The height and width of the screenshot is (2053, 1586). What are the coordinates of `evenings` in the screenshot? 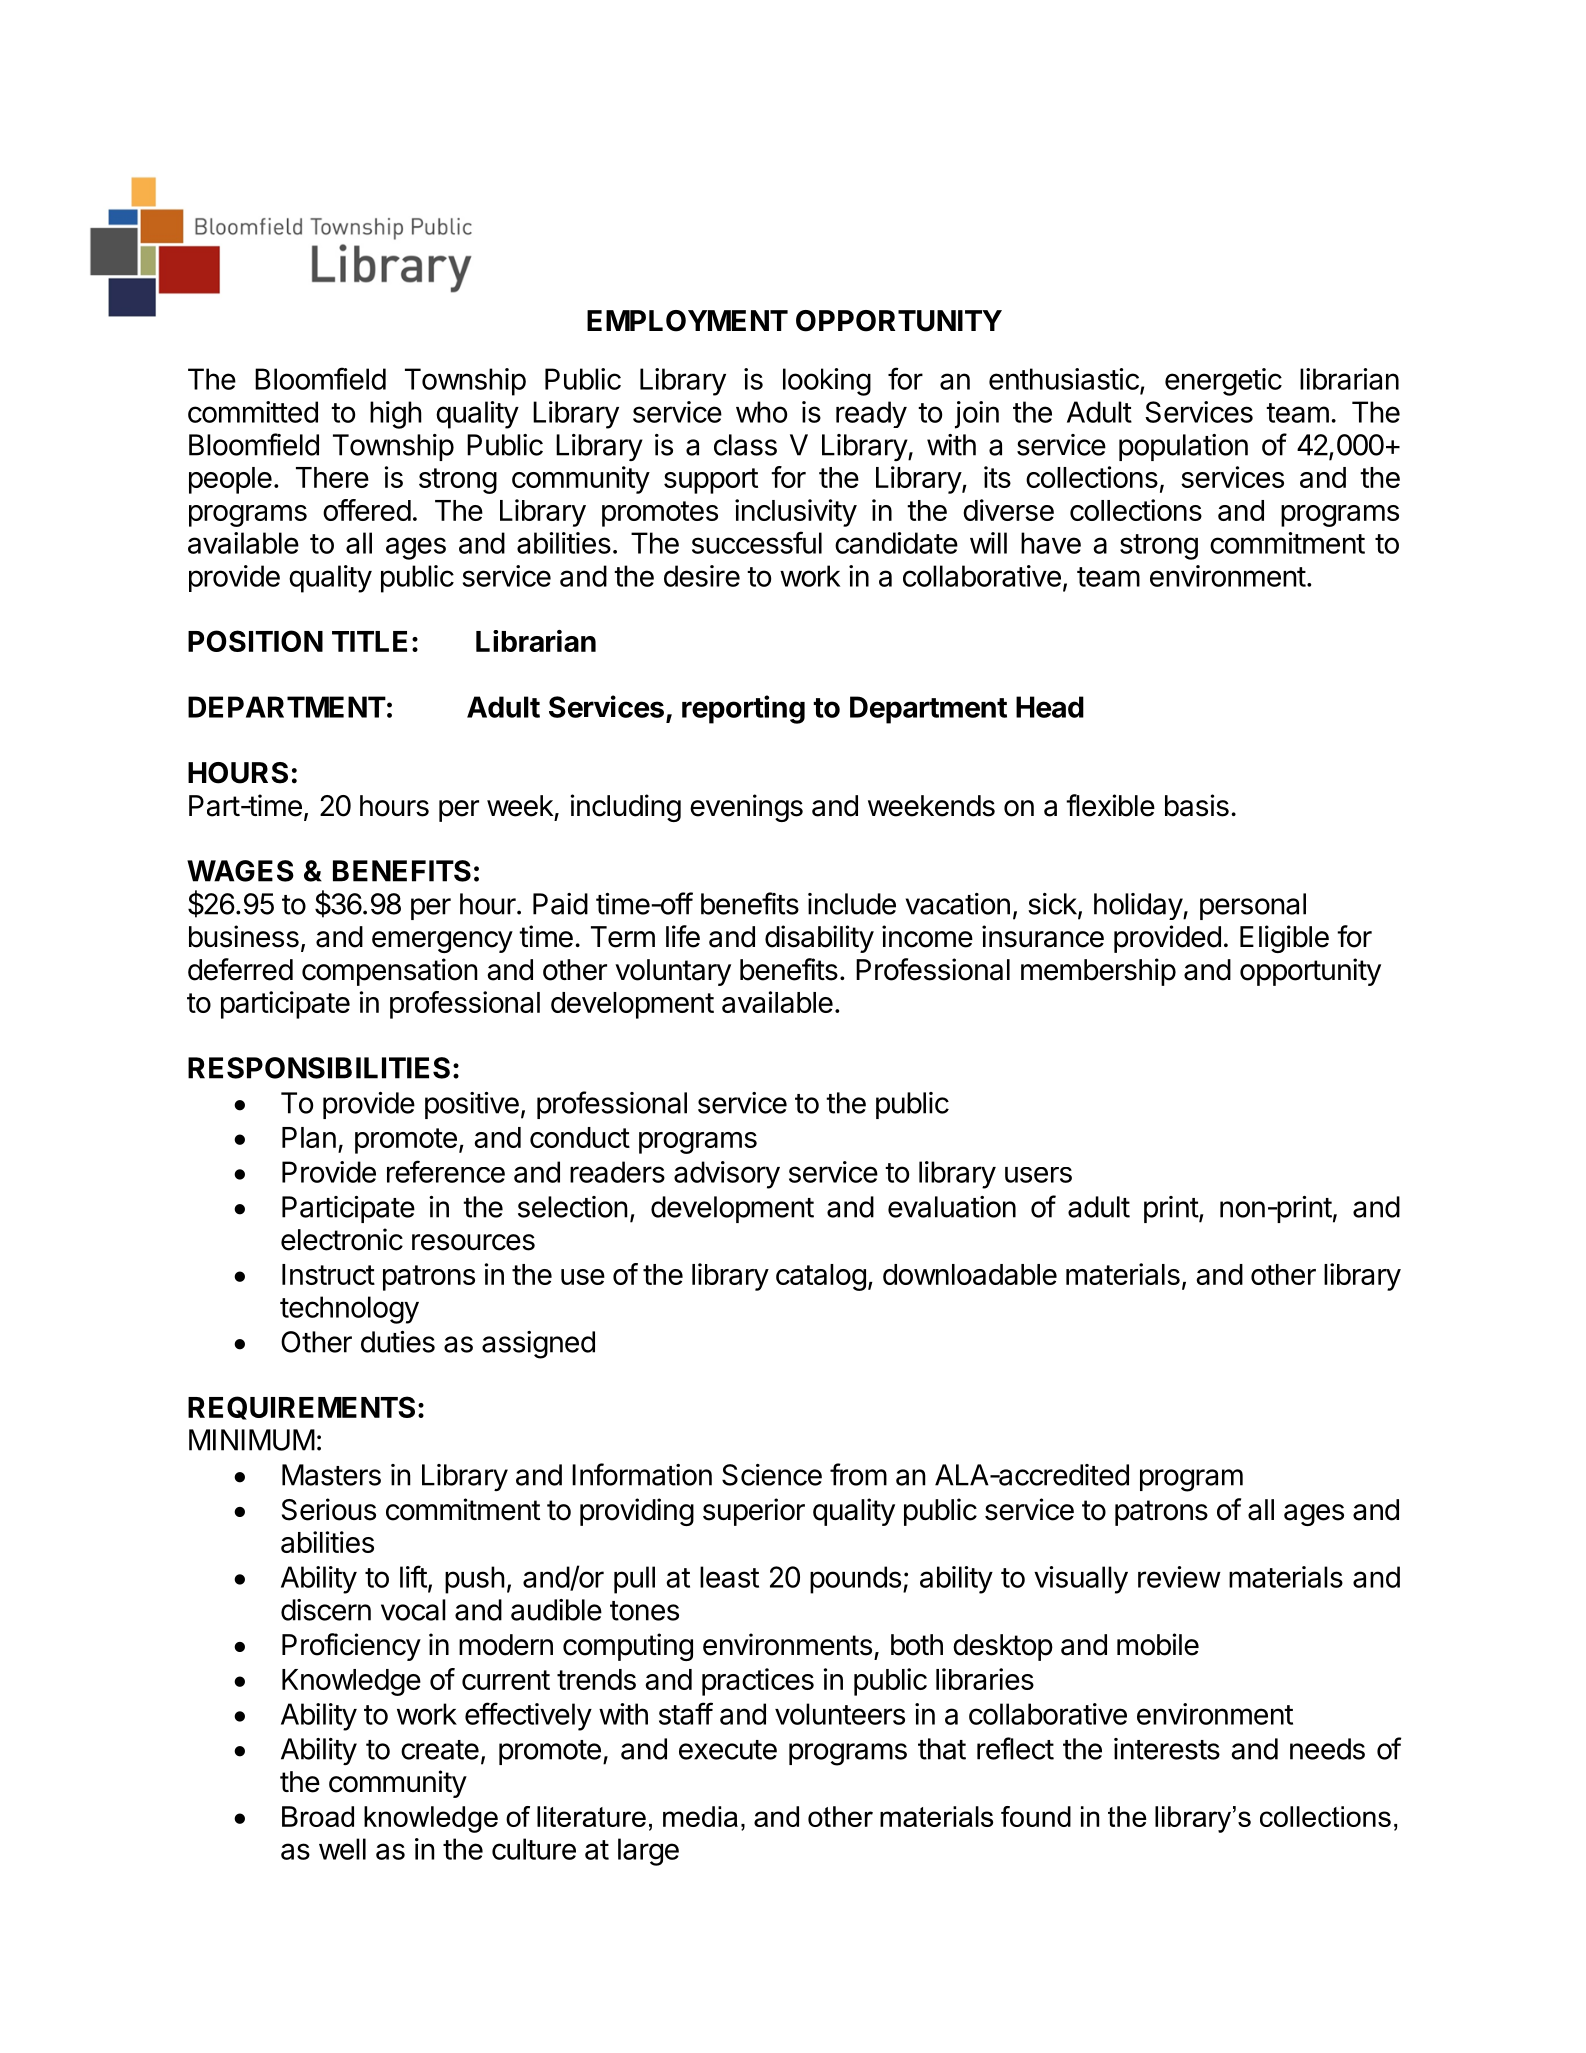 It's located at (746, 808).
